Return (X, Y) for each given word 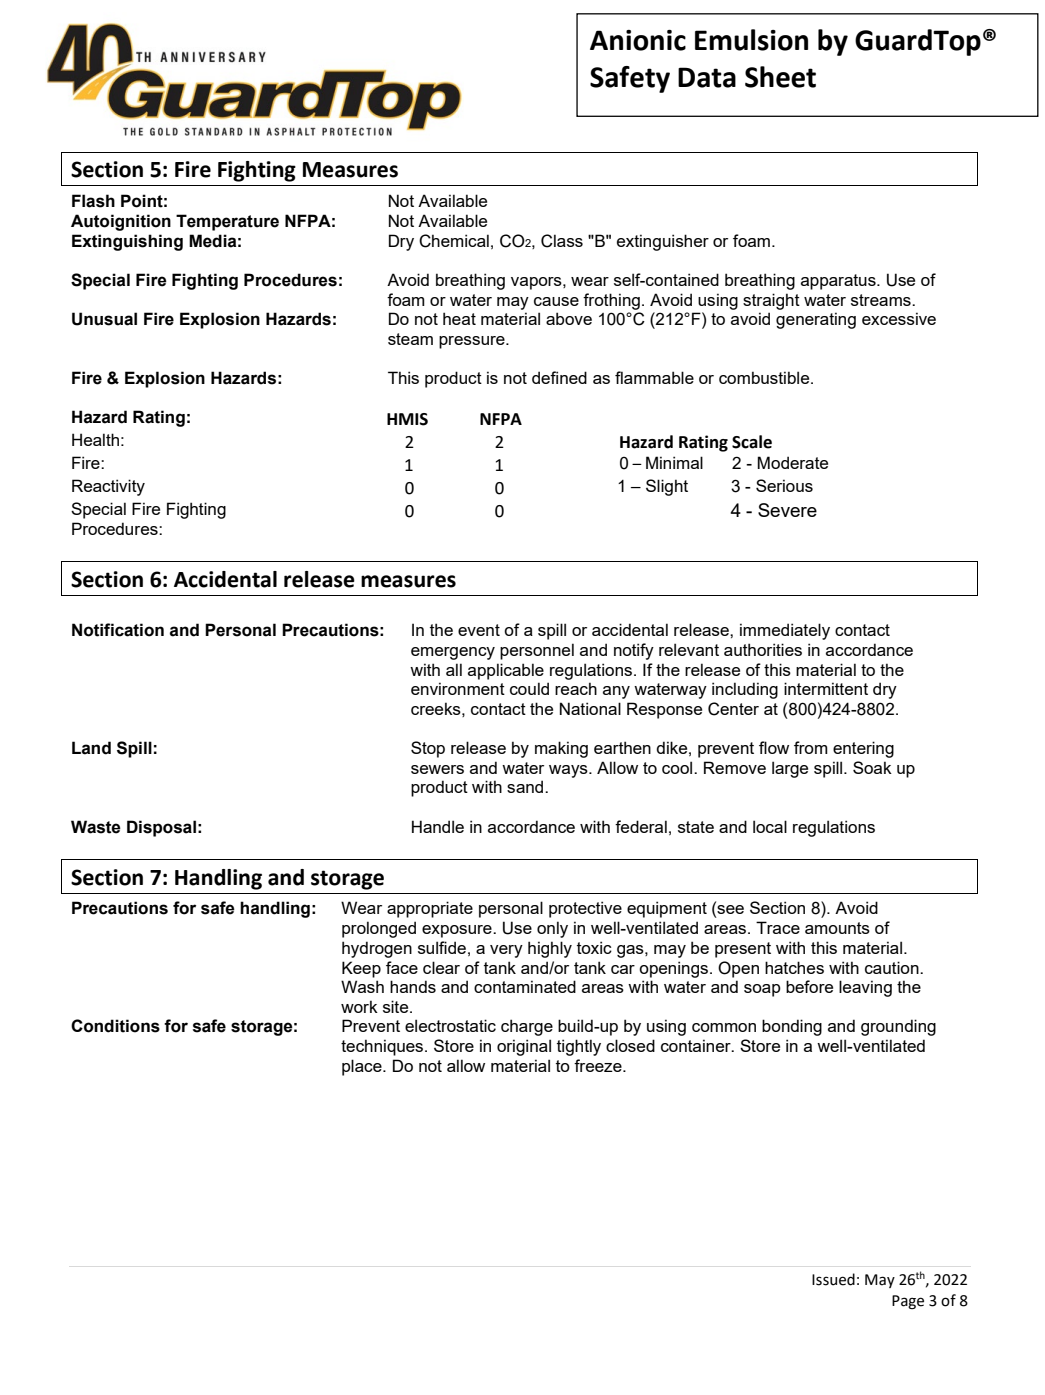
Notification (118, 630)
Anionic (638, 40)
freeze (599, 1065)
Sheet (780, 77)
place (363, 1067)
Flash (93, 201)
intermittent (826, 688)
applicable (506, 671)
